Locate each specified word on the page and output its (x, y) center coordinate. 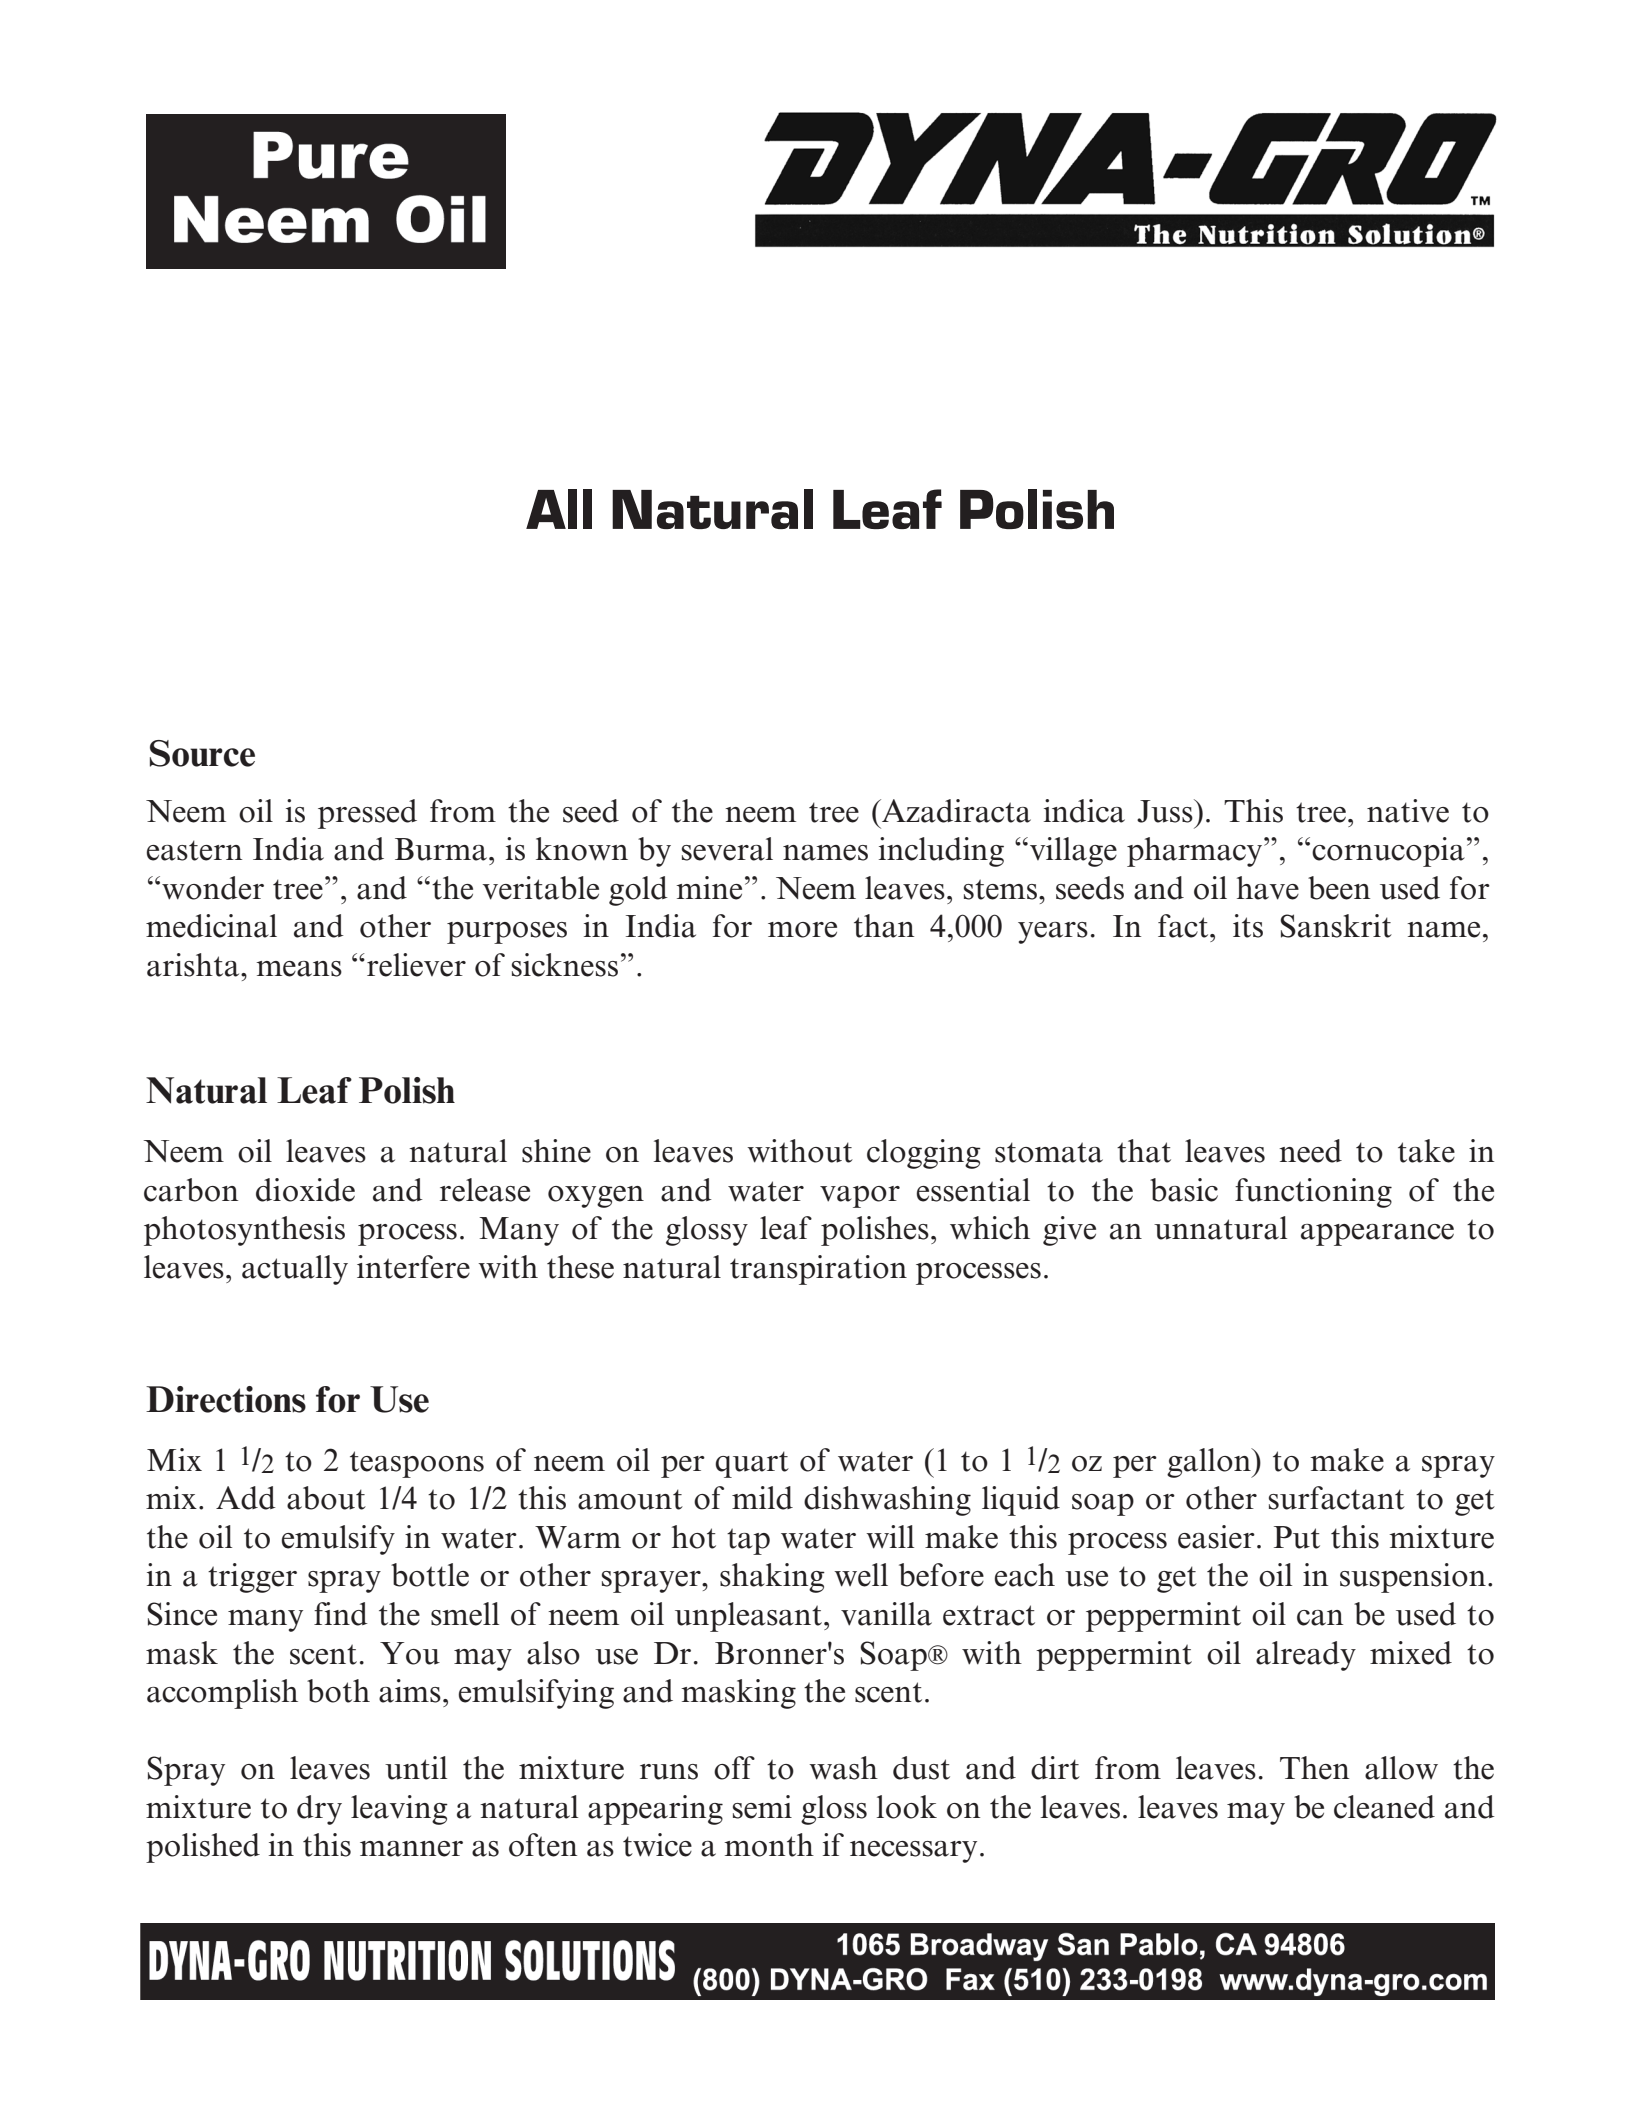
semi (762, 1807)
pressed (367, 814)
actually (295, 1270)
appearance (1377, 1235)
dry (319, 1810)
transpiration (818, 1270)
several (727, 849)
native (1408, 811)
